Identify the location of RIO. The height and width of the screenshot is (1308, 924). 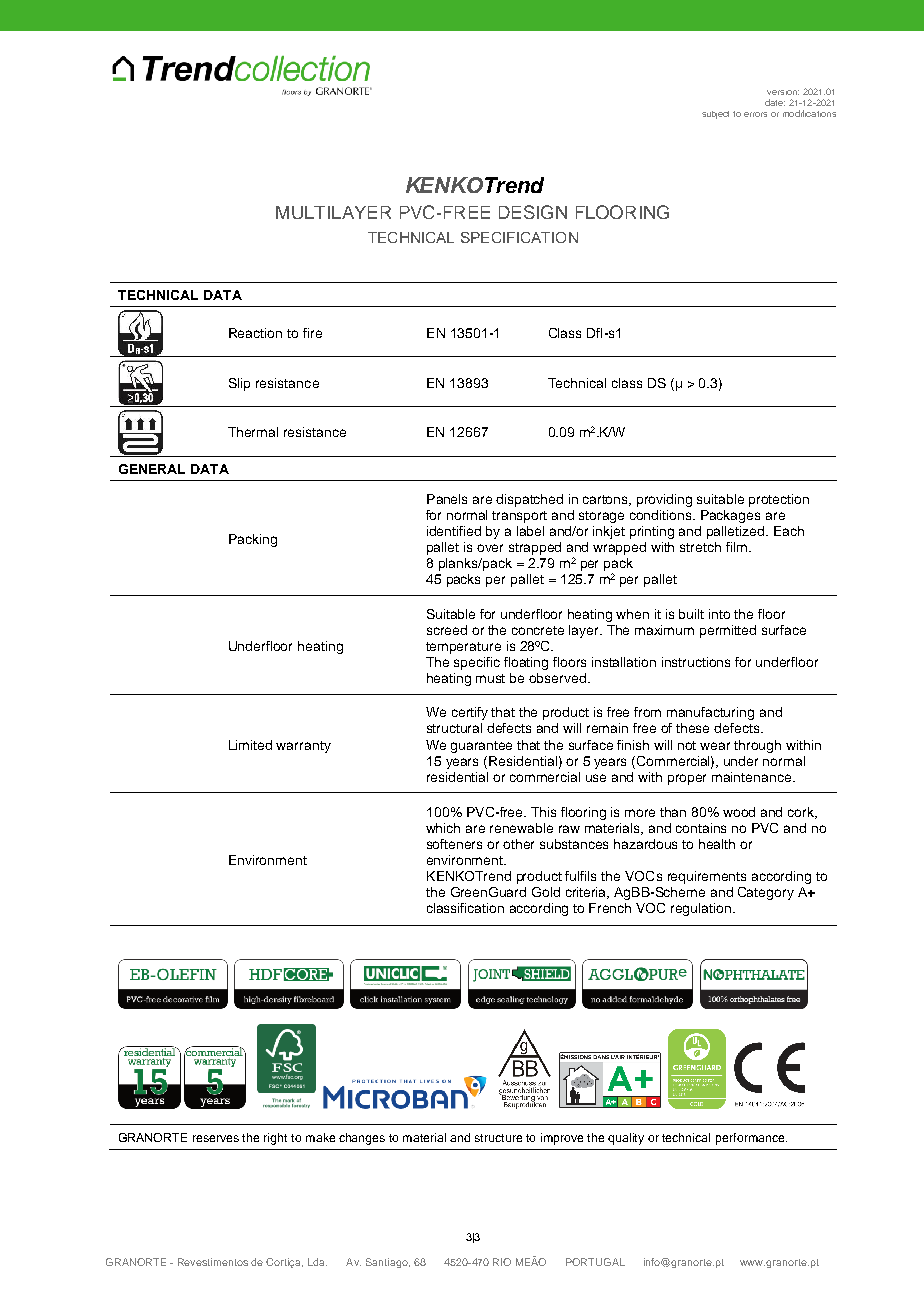
(502, 1262).
